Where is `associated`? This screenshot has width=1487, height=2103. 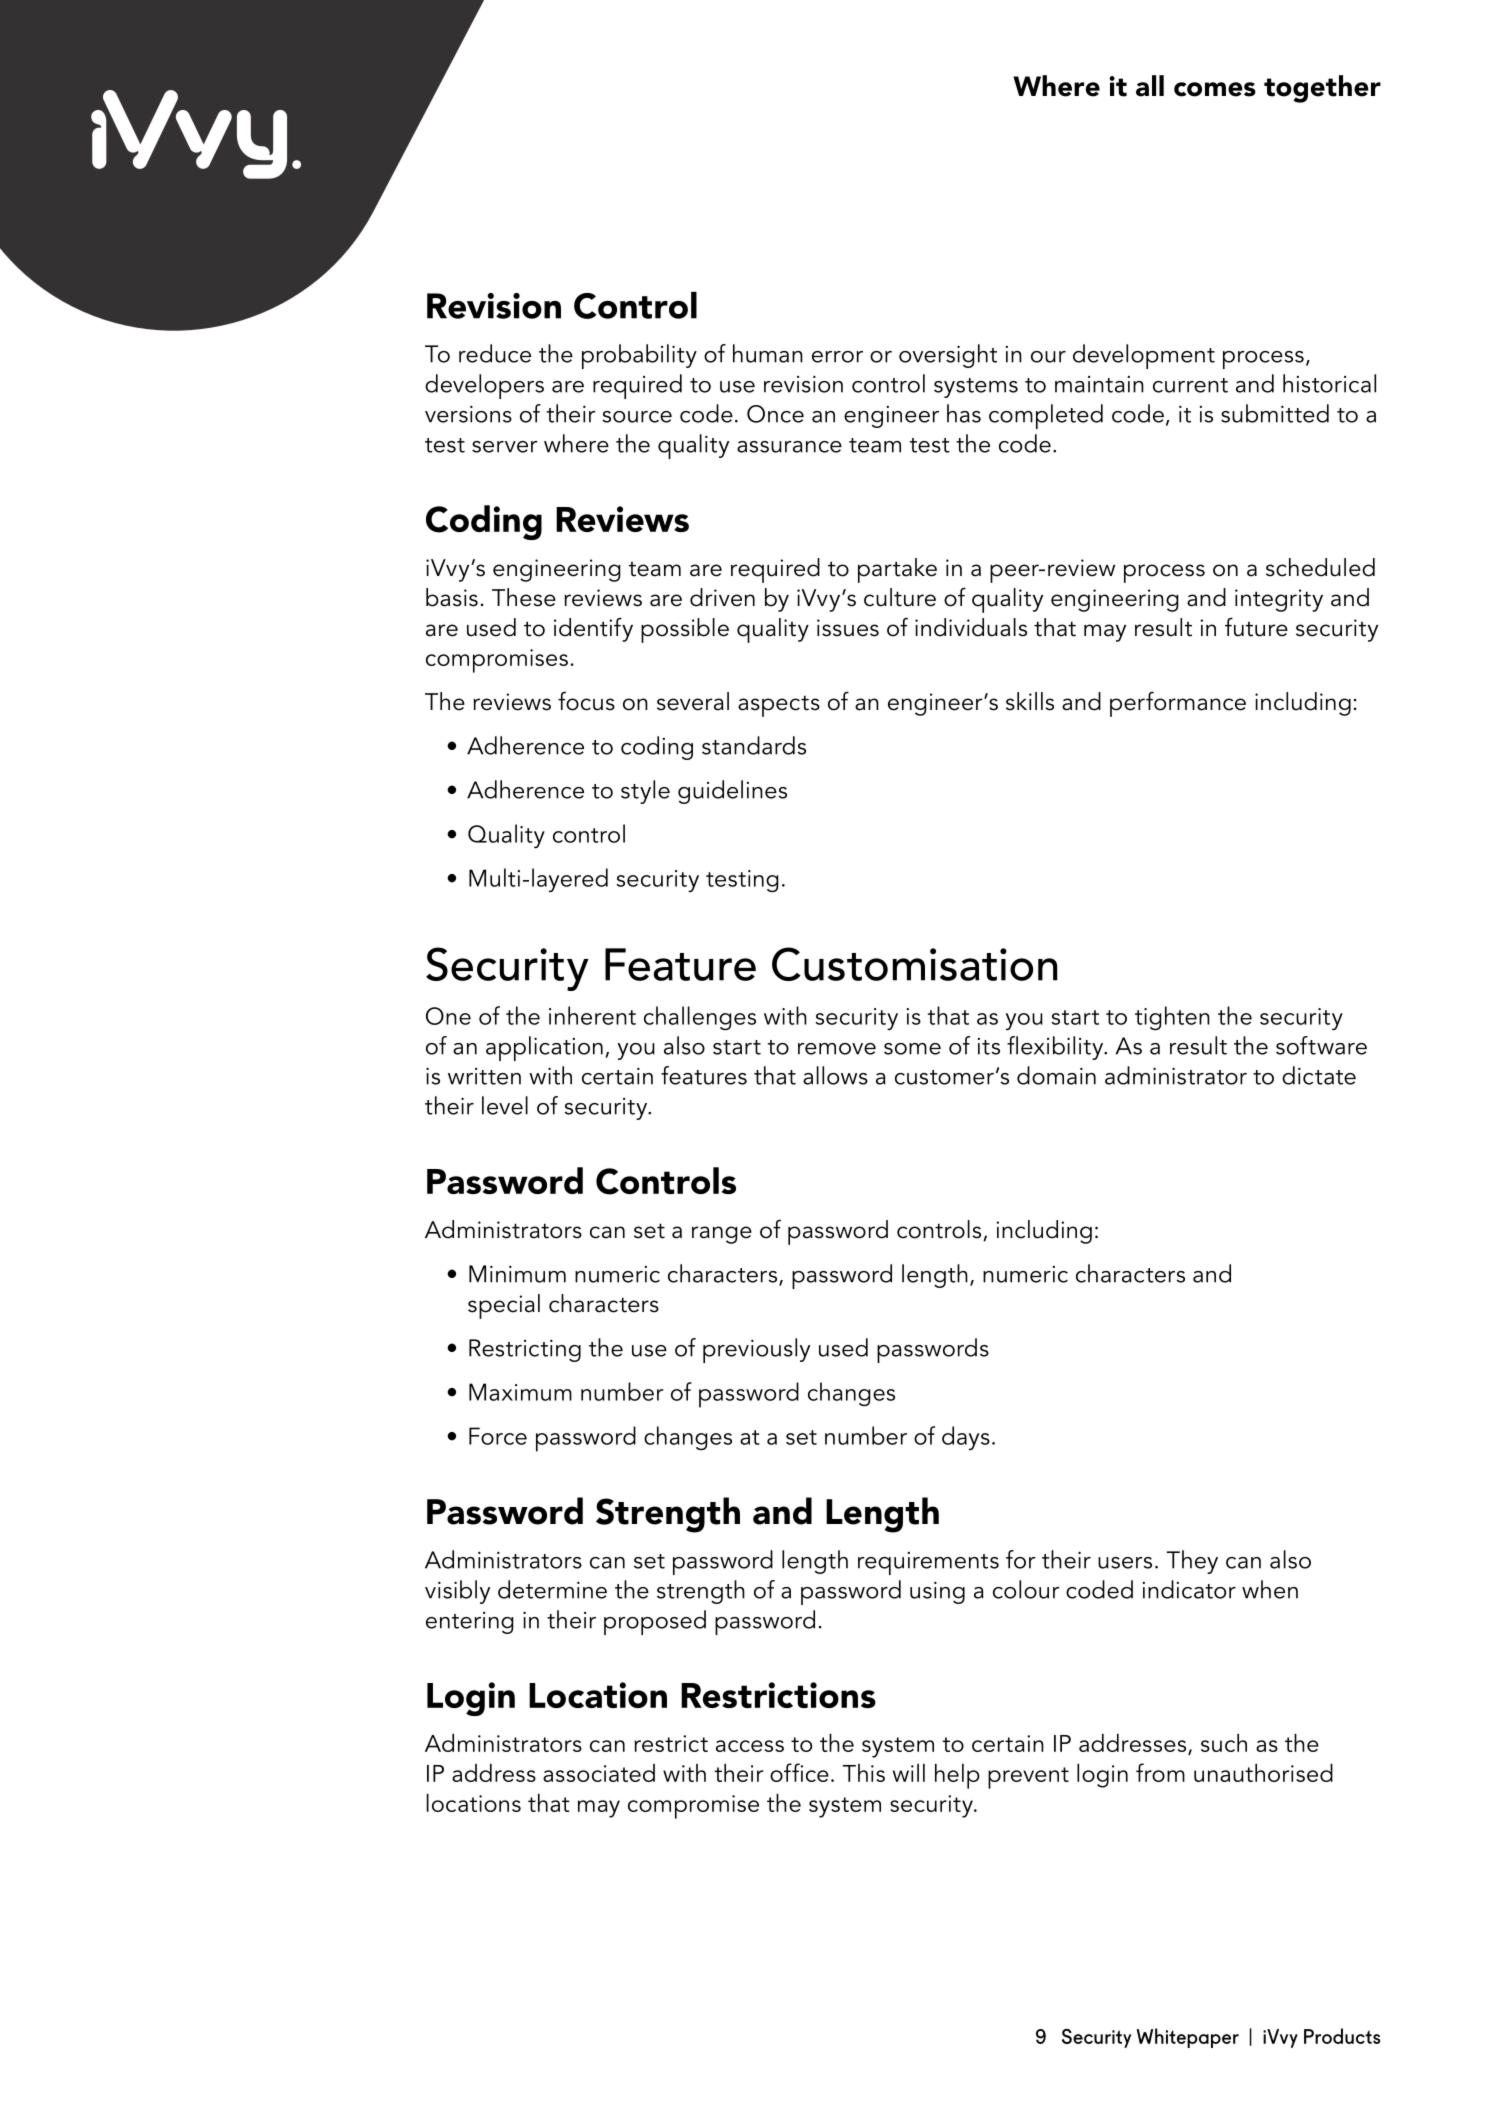
associated is located at coordinates (599, 1773).
